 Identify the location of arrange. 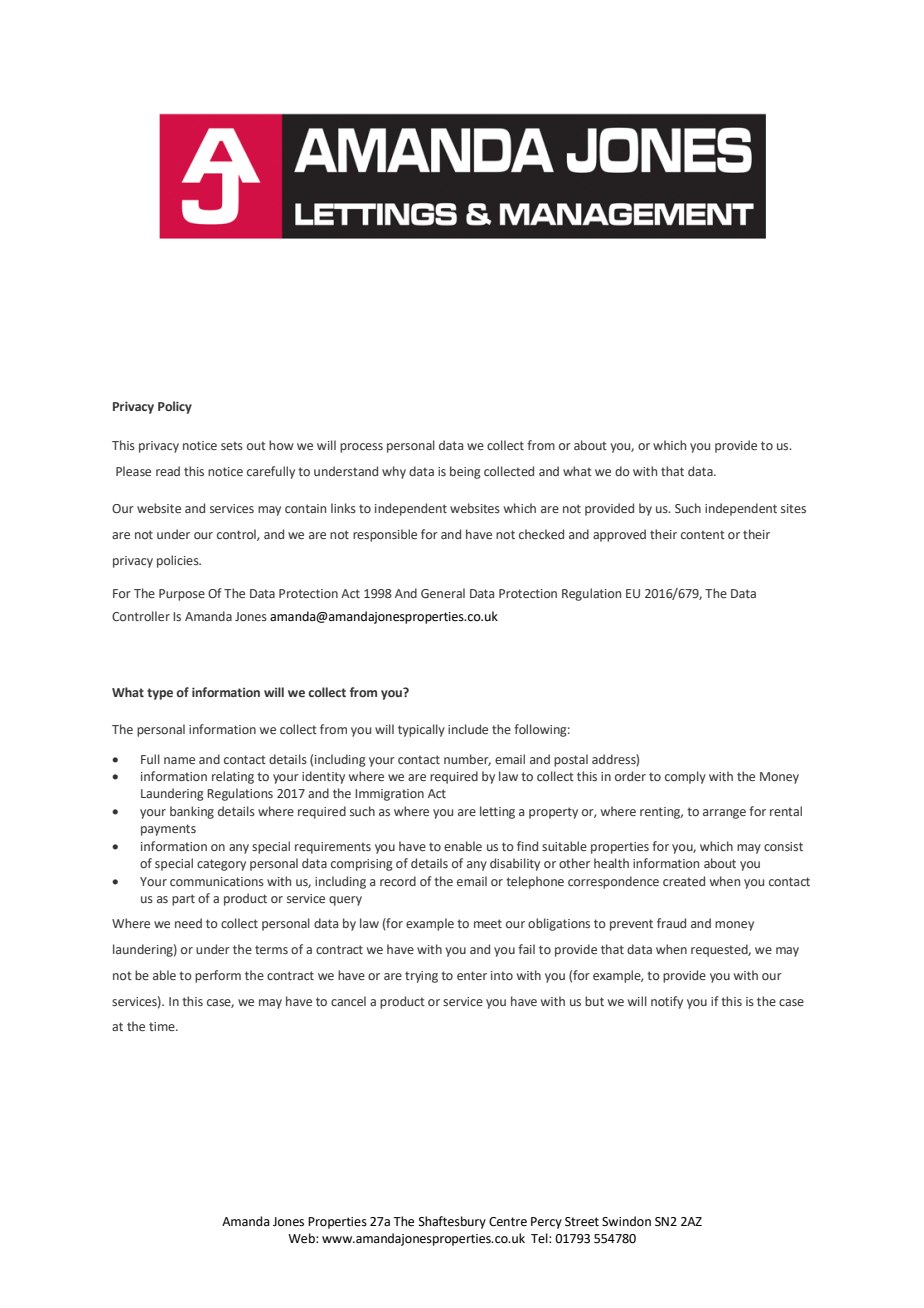
(724, 814).
